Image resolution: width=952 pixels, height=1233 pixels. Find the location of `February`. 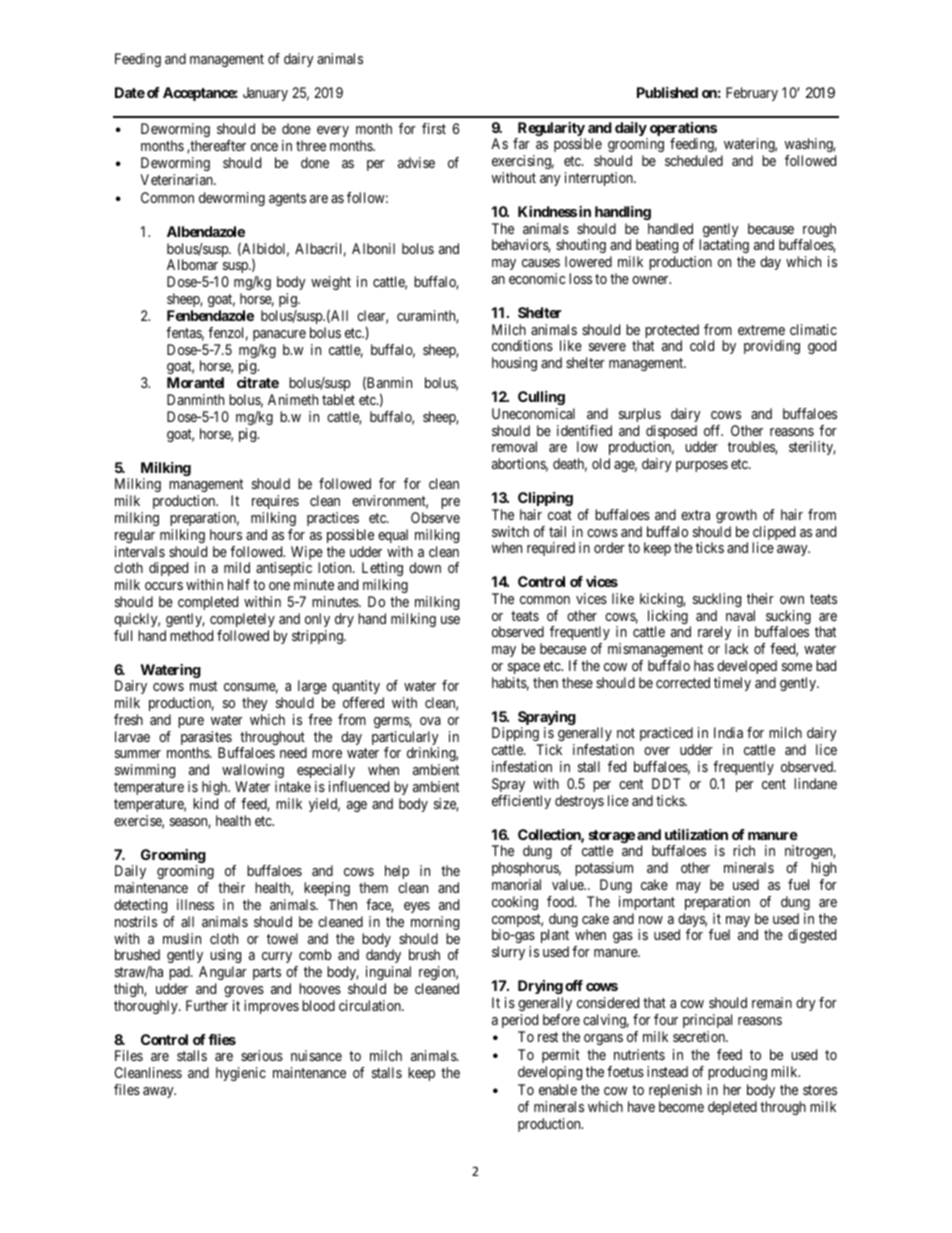

February is located at coordinates (752, 94).
